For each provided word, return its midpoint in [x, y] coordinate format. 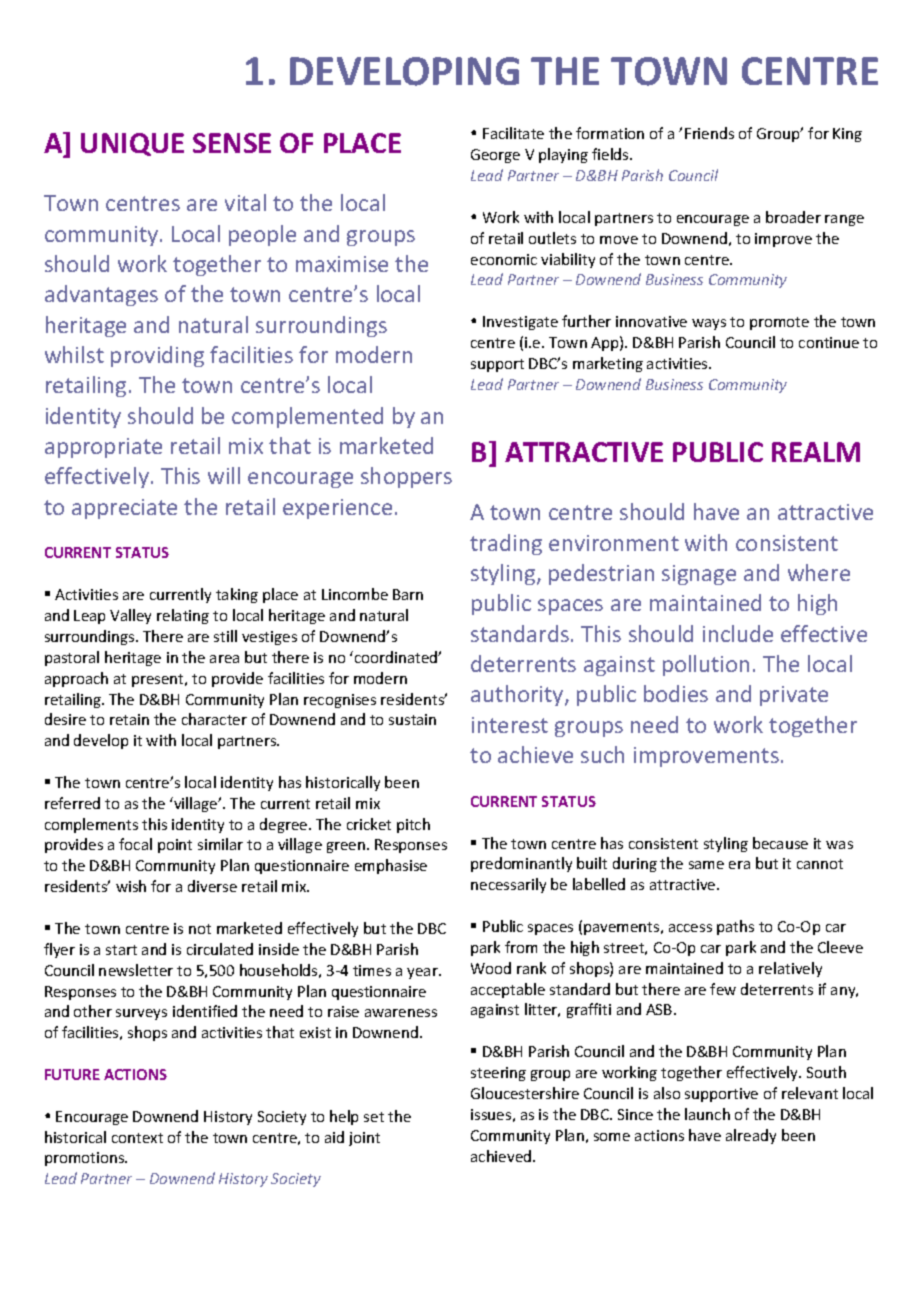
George [495, 156]
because [780, 843]
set [374, 1117]
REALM [816, 452]
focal [135, 844]
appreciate [124, 509]
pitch [413, 825]
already [751, 1136]
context [137, 1138]
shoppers [406, 477]
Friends [709, 133]
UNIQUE [132, 144]
